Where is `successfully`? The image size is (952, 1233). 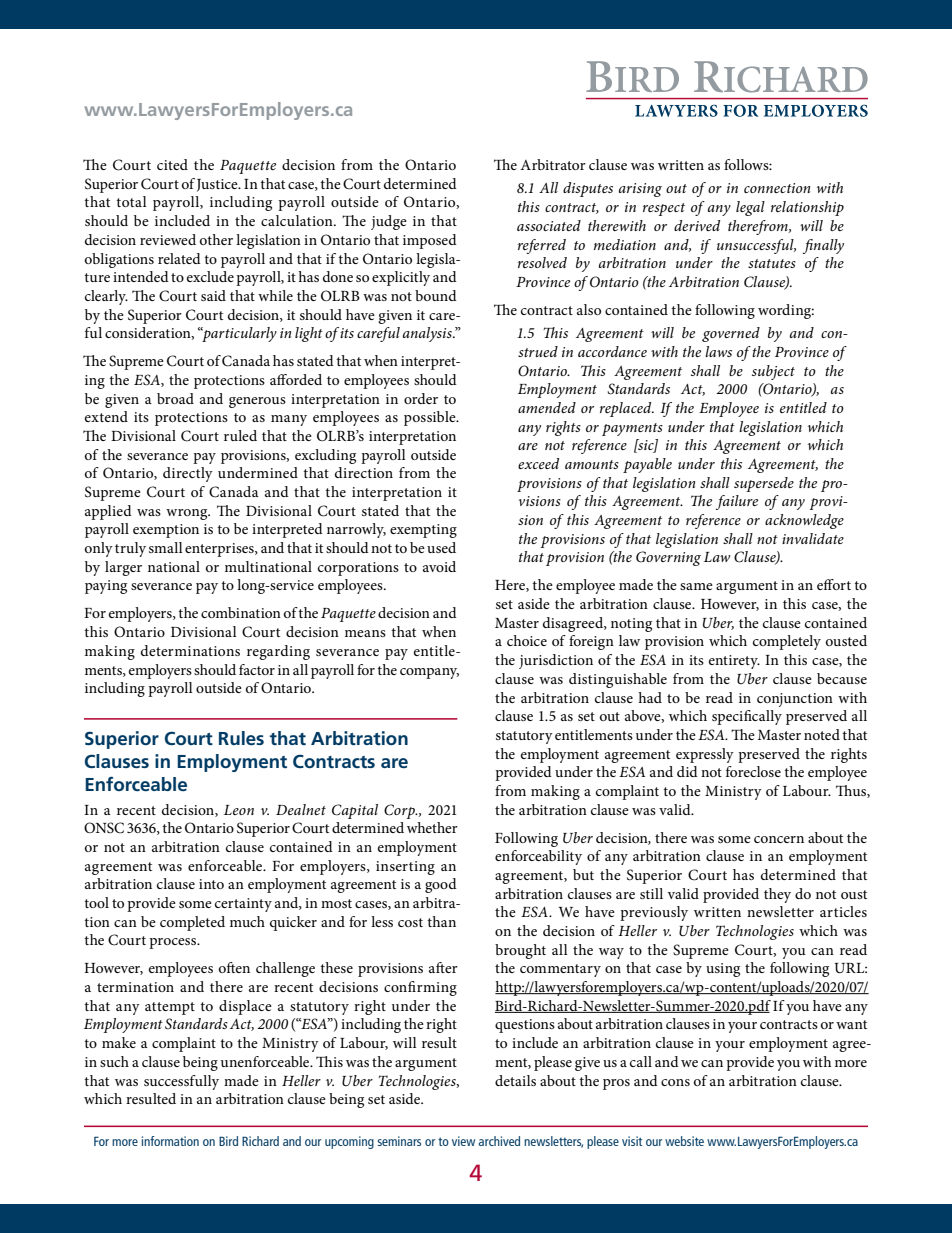
successfully is located at coordinates (181, 1082).
